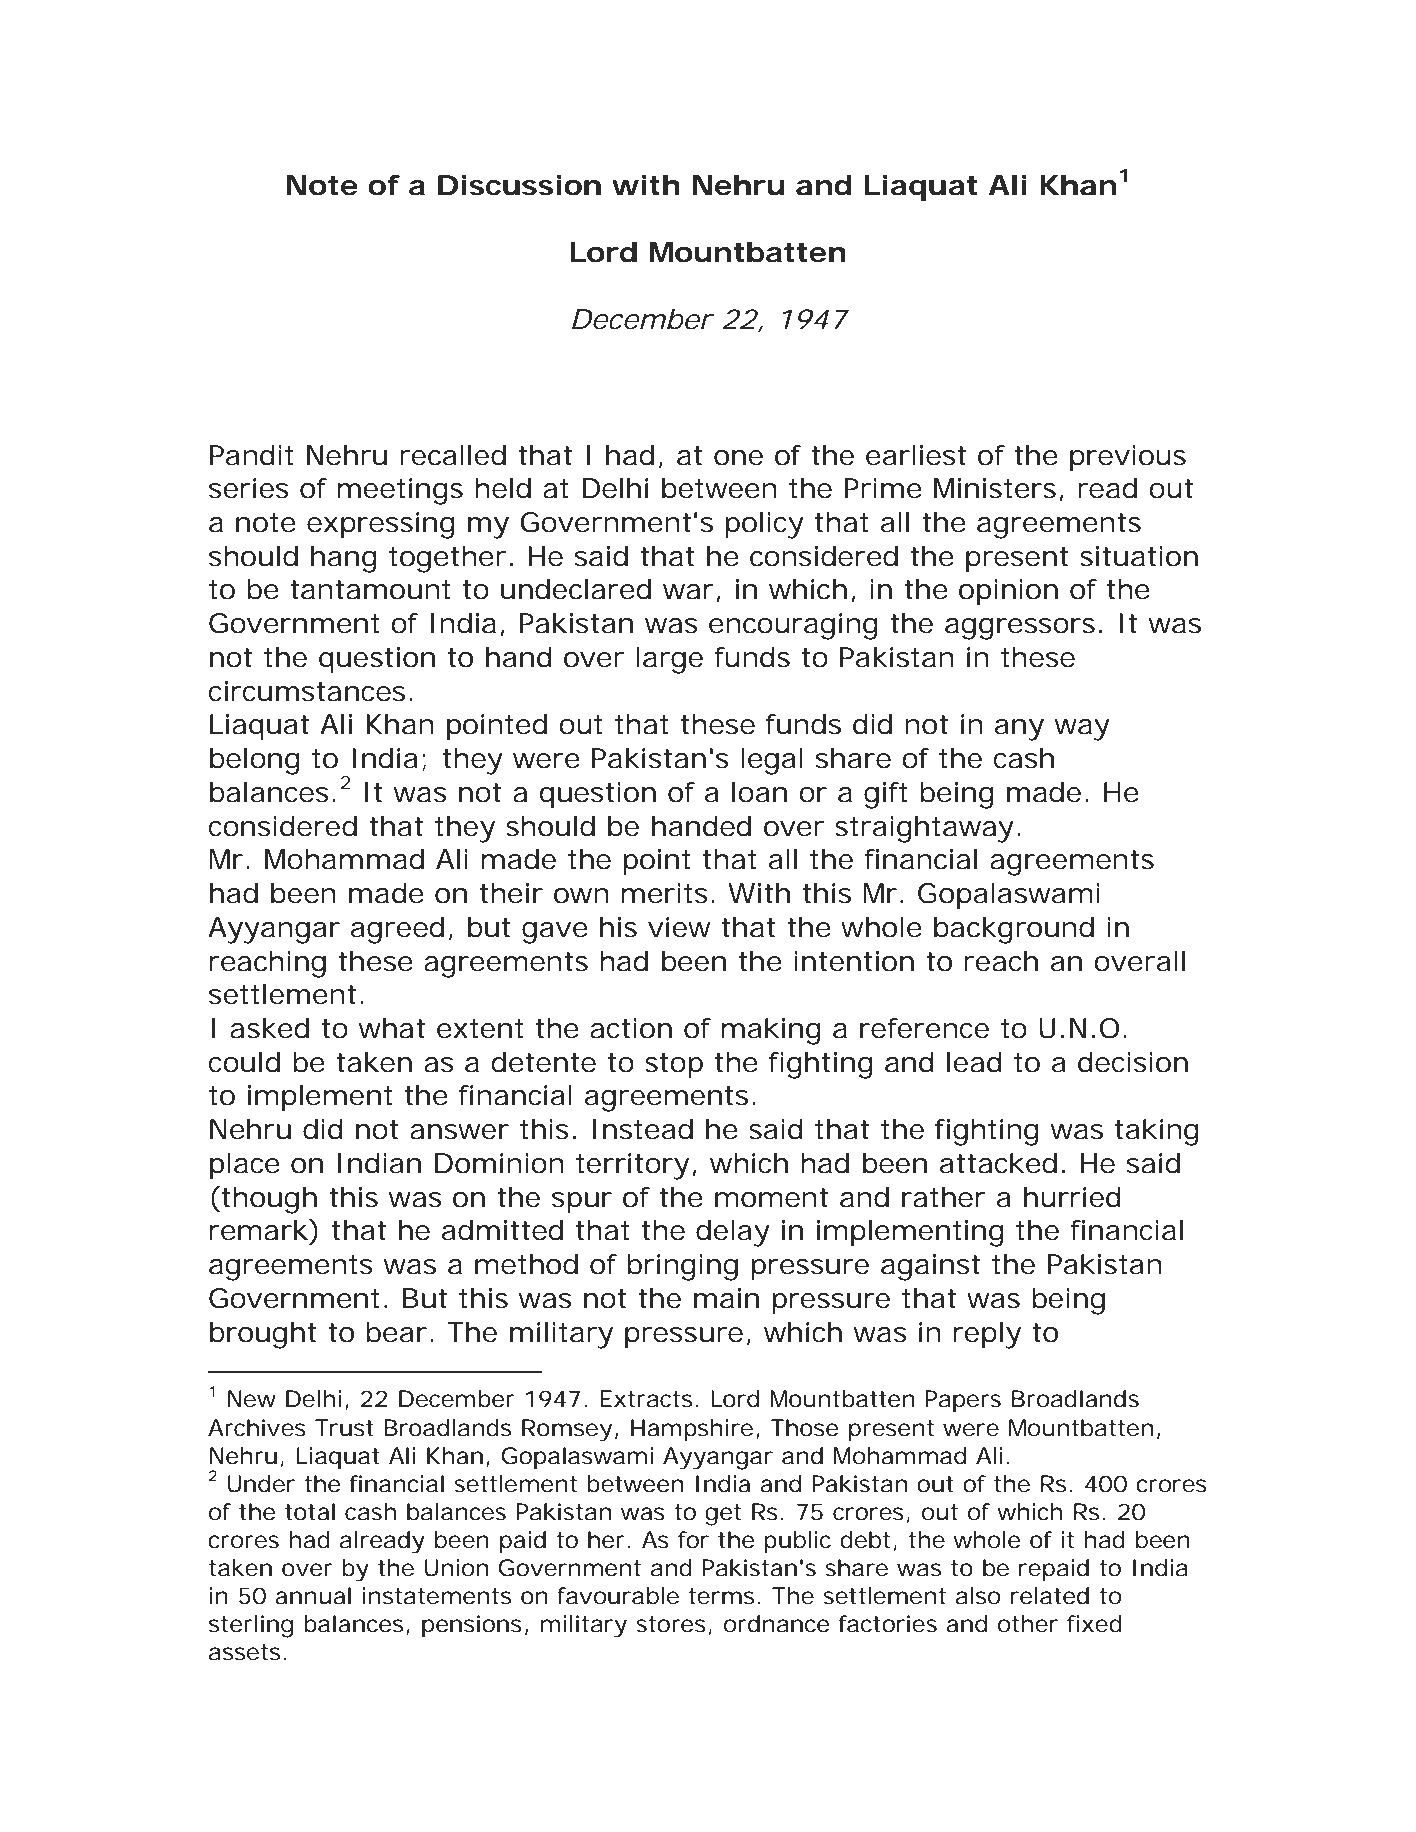 This document has height=1832, width=1416. Describe the element at coordinates (674, 1066) in the document. I see `stop` at that location.
